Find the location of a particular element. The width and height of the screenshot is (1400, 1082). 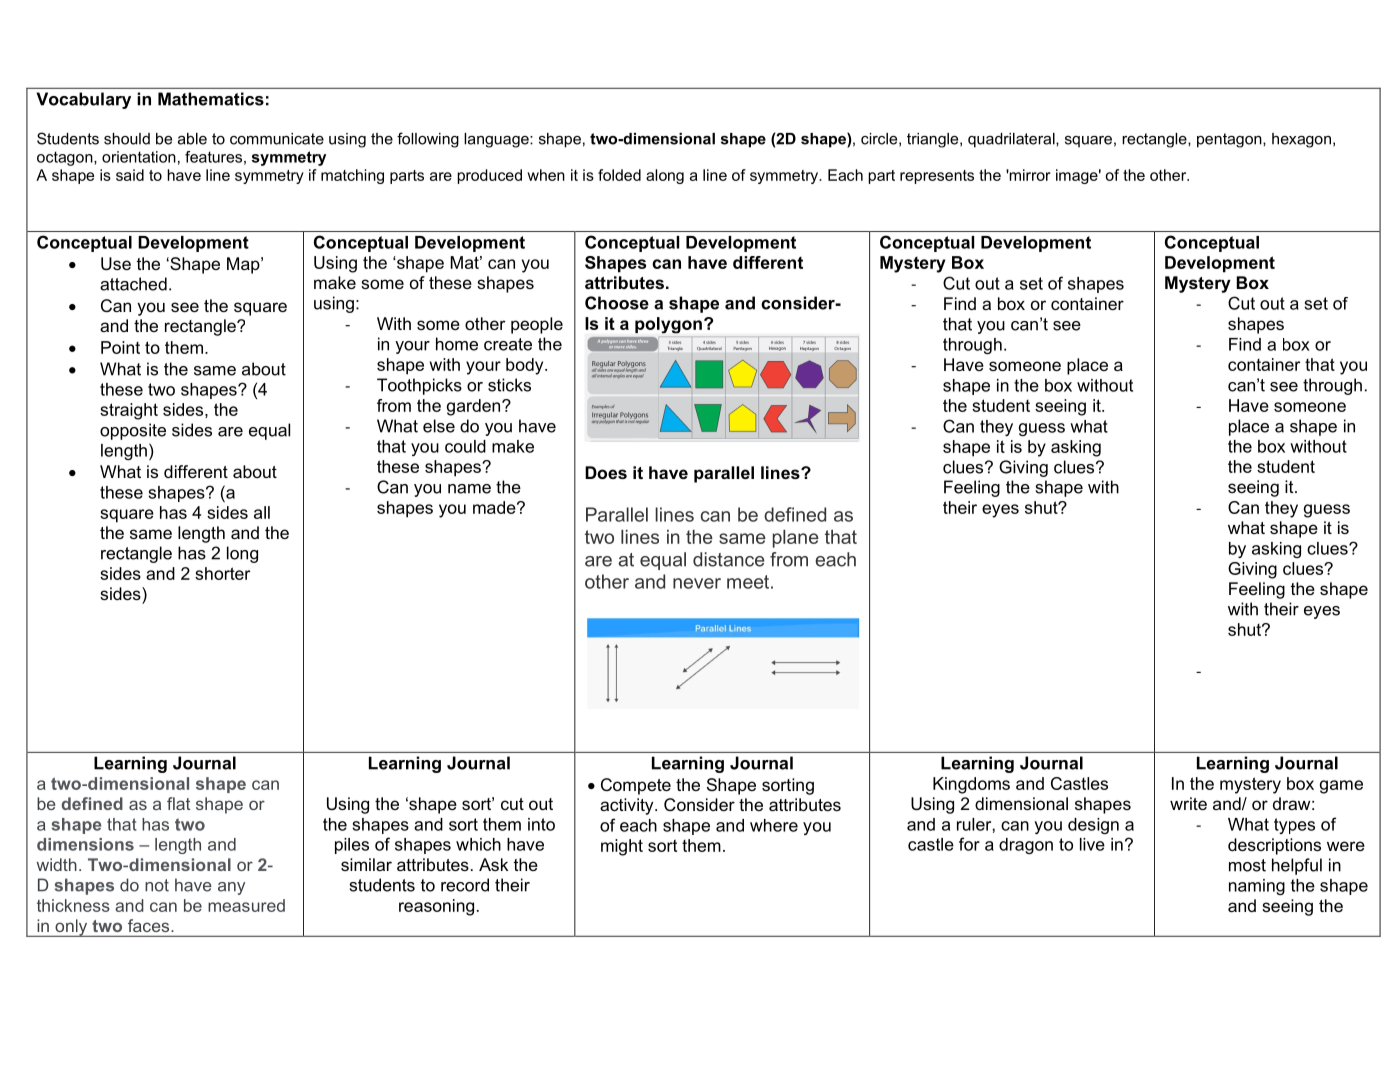

body is located at coordinates (526, 366).
